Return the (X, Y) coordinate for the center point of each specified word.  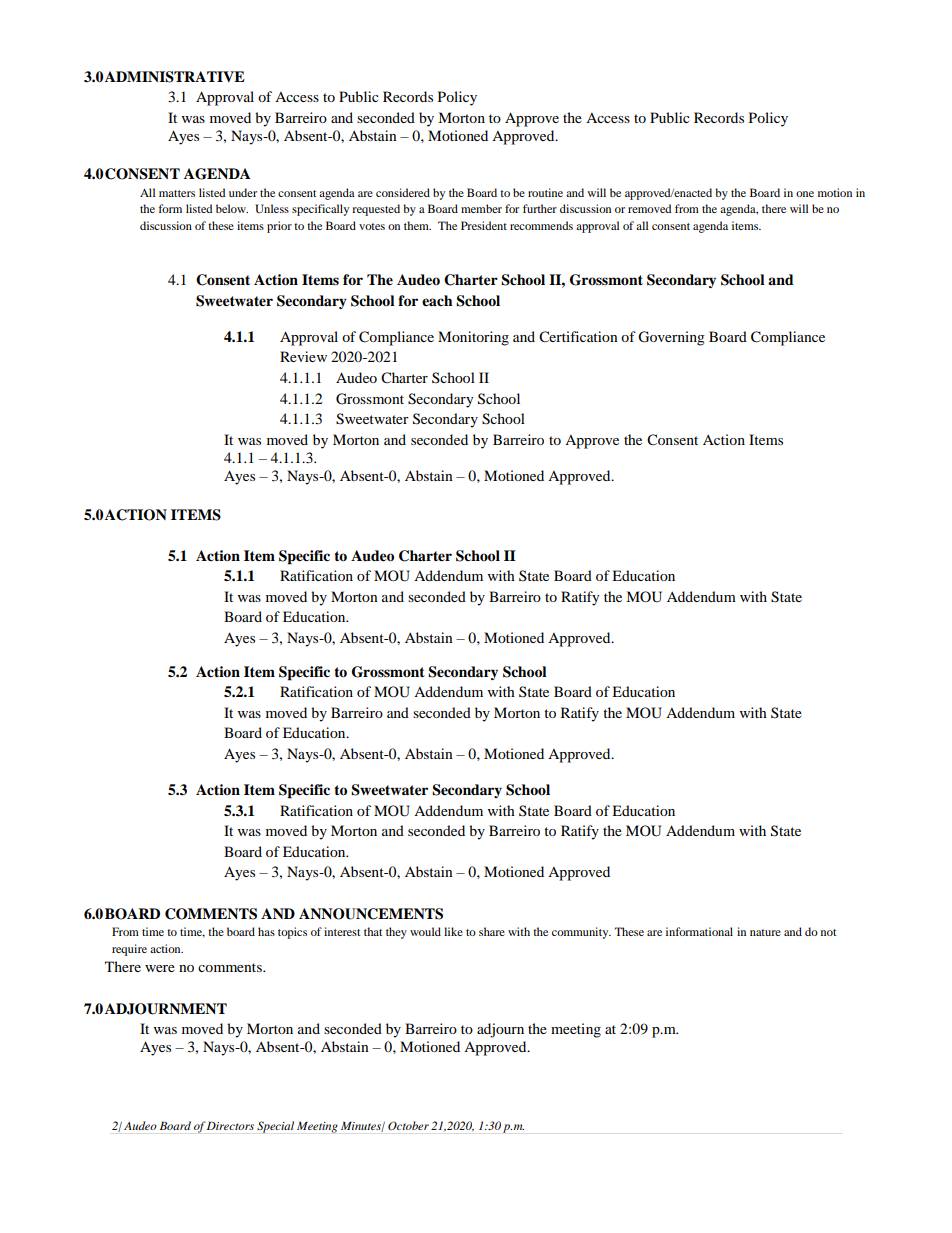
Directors (230, 1125)
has (266, 931)
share (492, 931)
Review (303, 356)
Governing (671, 338)
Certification (578, 337)
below (232, 208)
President (484, 225)
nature (765, 932)
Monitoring (473, 338)
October (408, 1126)
